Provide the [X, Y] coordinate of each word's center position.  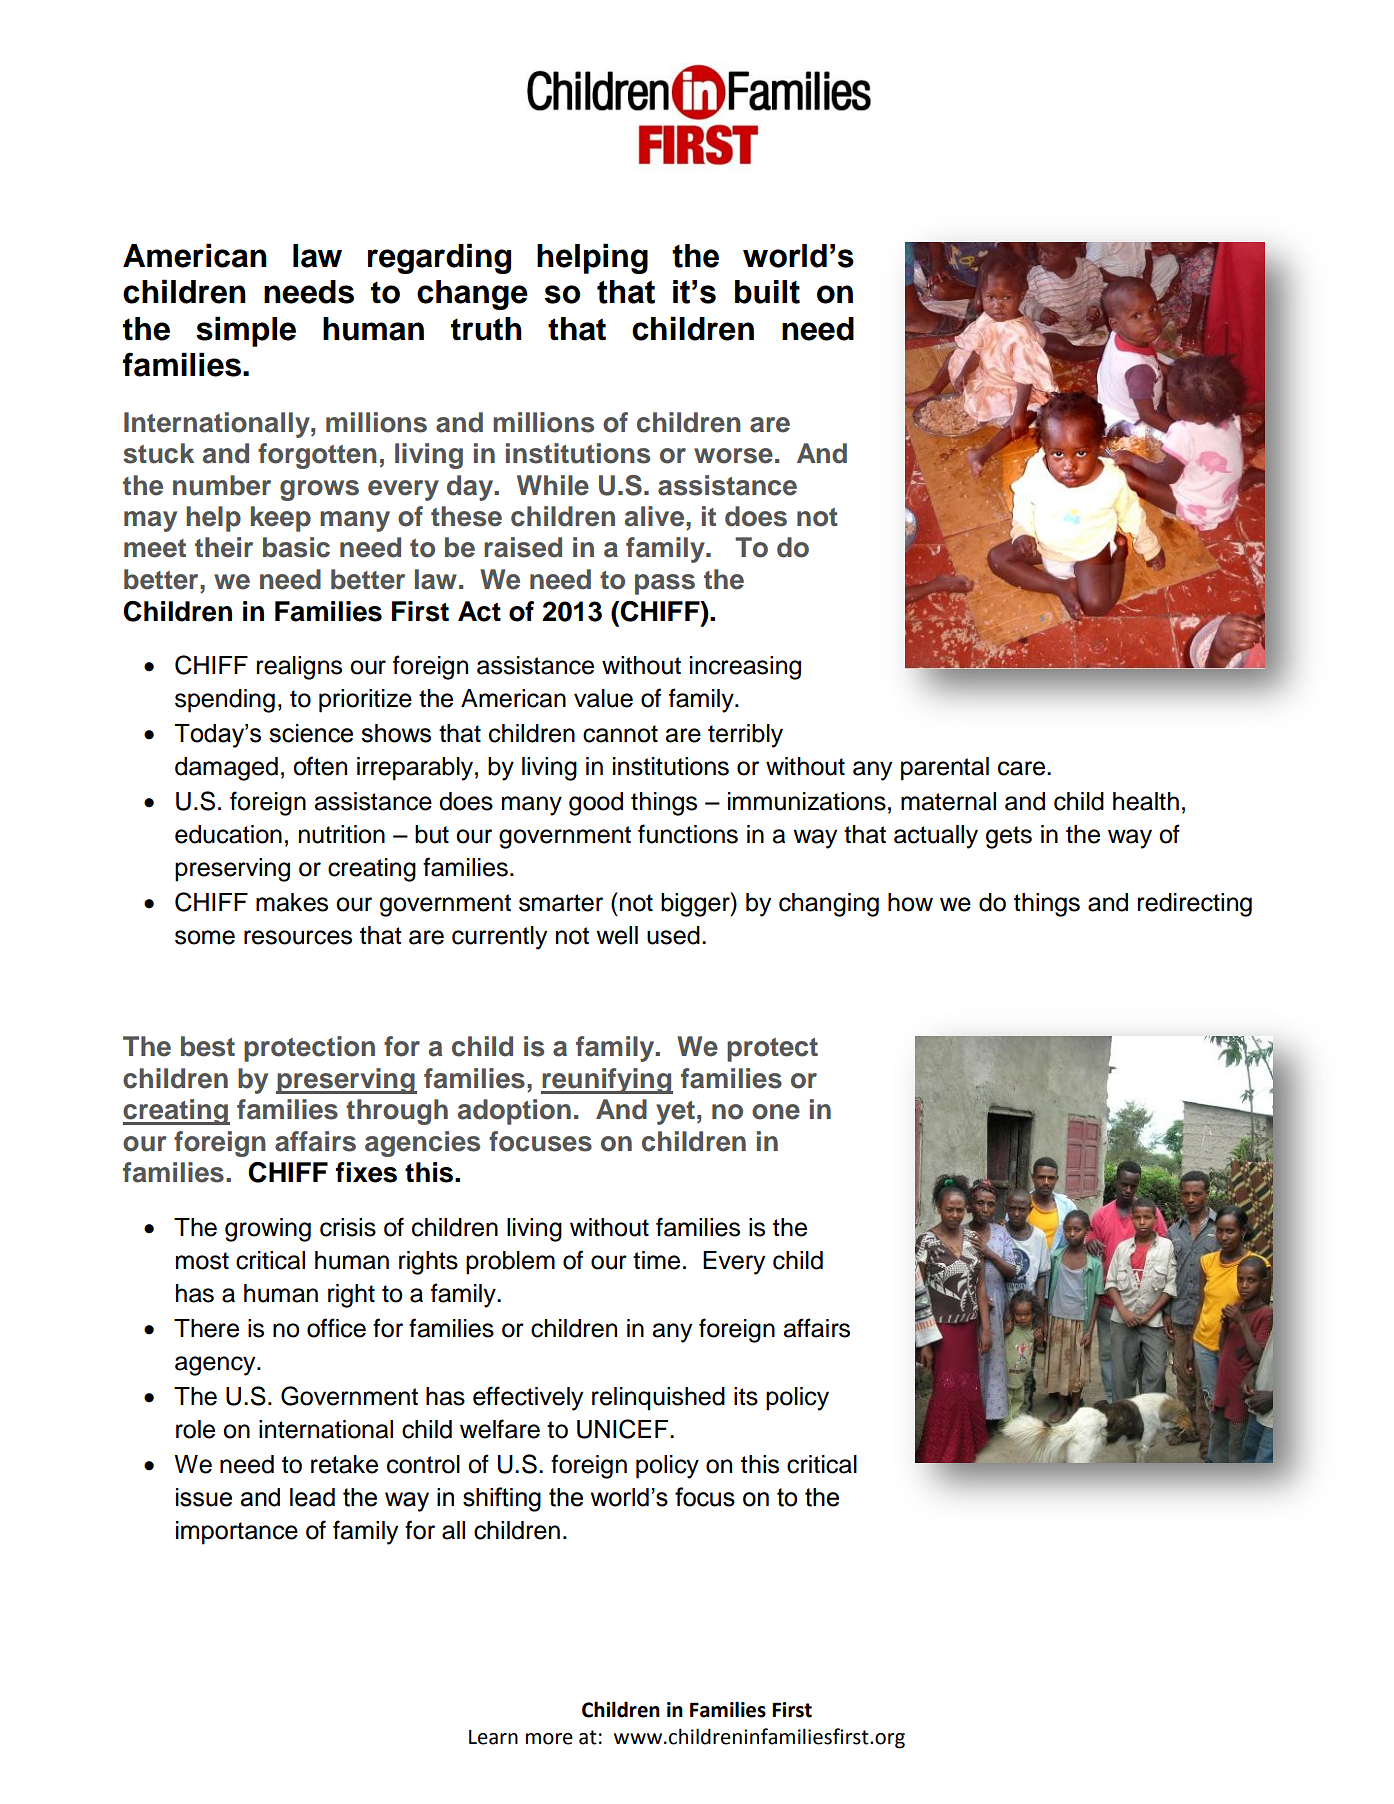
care [1023, 768]
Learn [493, 1737]
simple [246, 331]
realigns [299, 668]
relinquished [658, 1399]
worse [733, 456]
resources [298, 937]
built [767, 292]
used [673, 935]
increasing [745, 668]
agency [216, 1366]
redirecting [1195, 905]
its [746, 1396]
